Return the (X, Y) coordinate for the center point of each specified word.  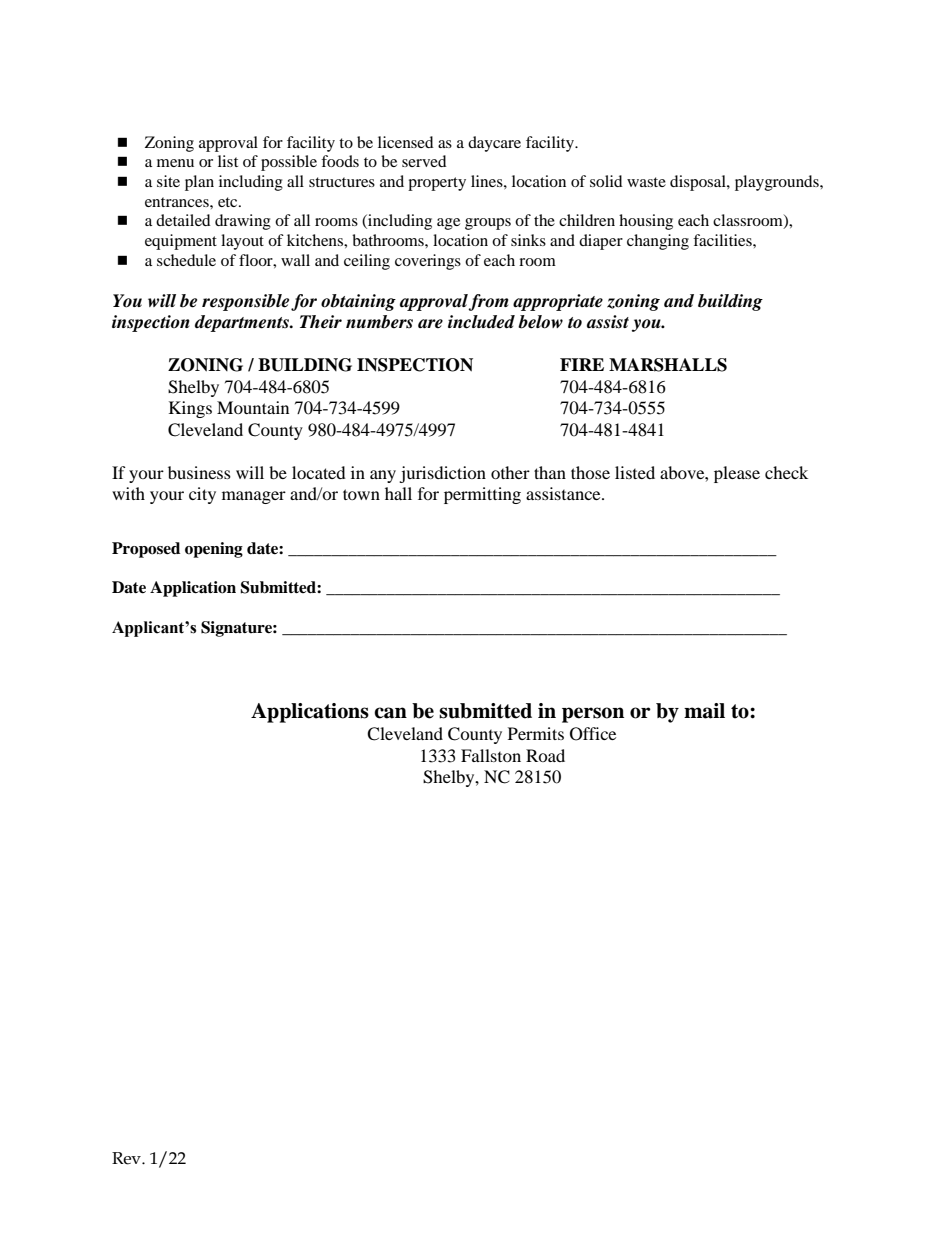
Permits (536, 733)
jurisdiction (442, 474)
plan (199, 183)
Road (545, 755)
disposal (699, 183)
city (202, 495)
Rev (127, 1158)
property (437, 184)
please (737, 474)
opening (214, 550)
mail (704, 711)
